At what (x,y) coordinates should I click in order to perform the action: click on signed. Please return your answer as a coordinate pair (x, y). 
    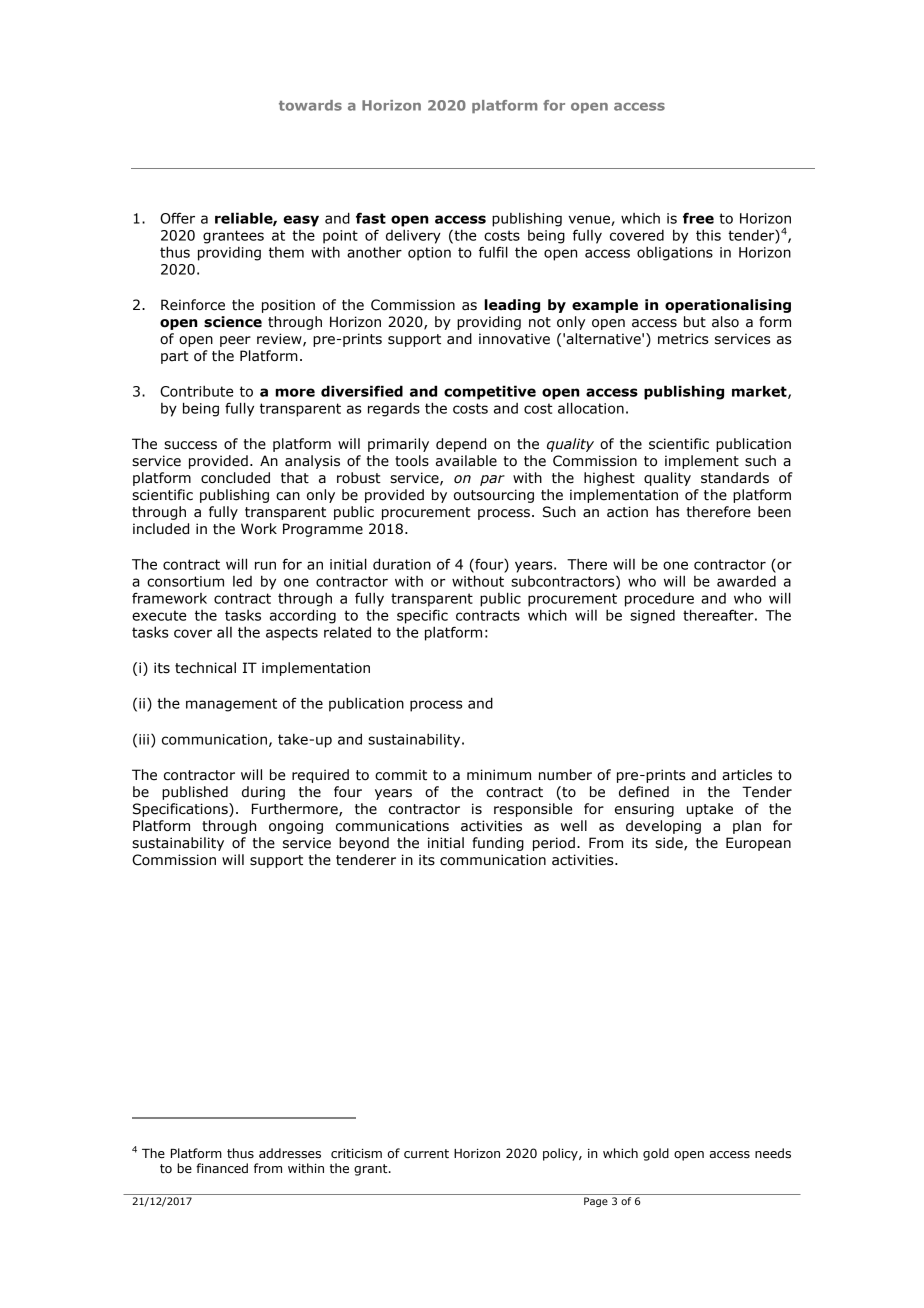
    Looking at the image, I should click on (652, 617).
